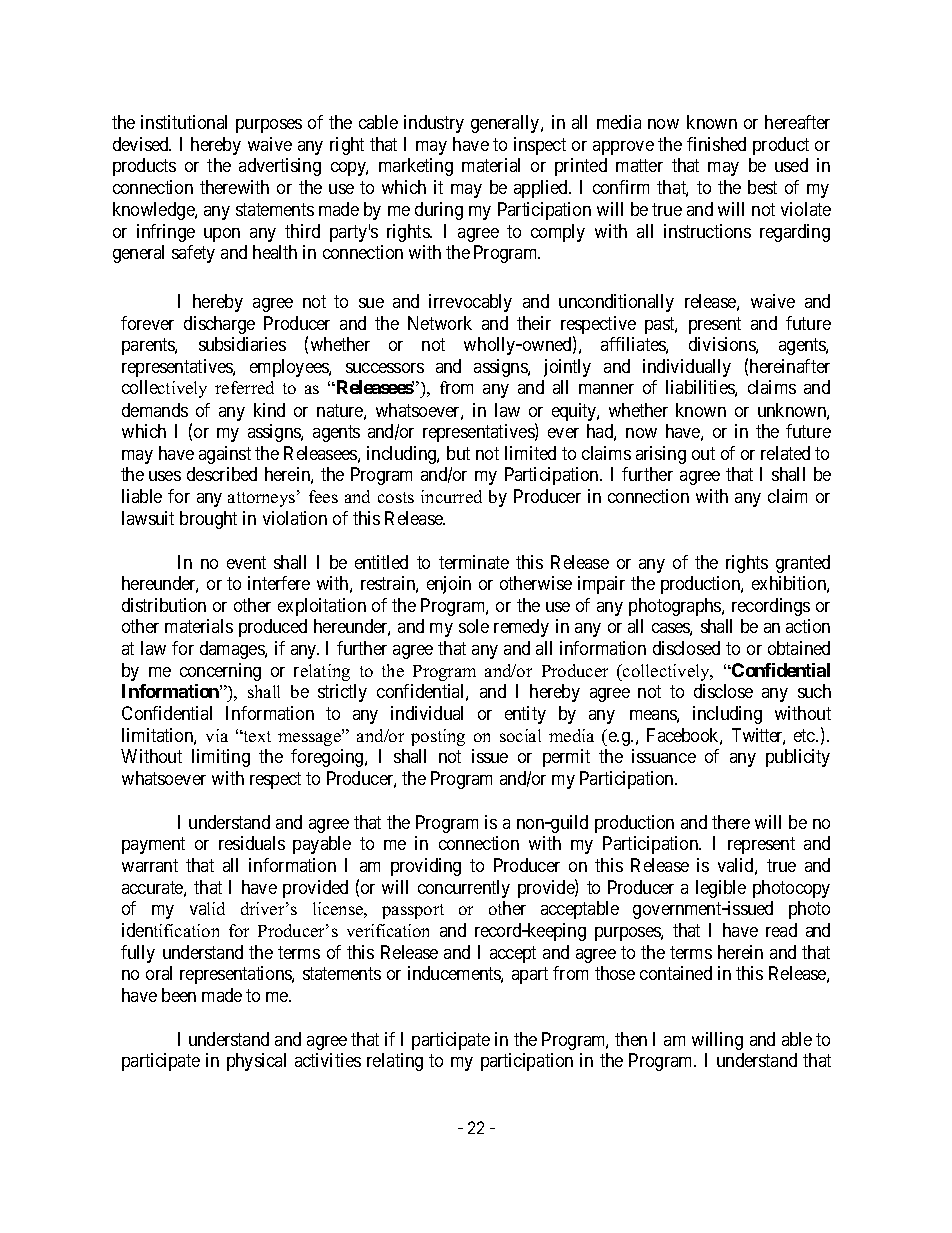 This document has width=952, height=1233. Describe the element at coordinates (438, 737) in the document. I see `posting` at that location.
